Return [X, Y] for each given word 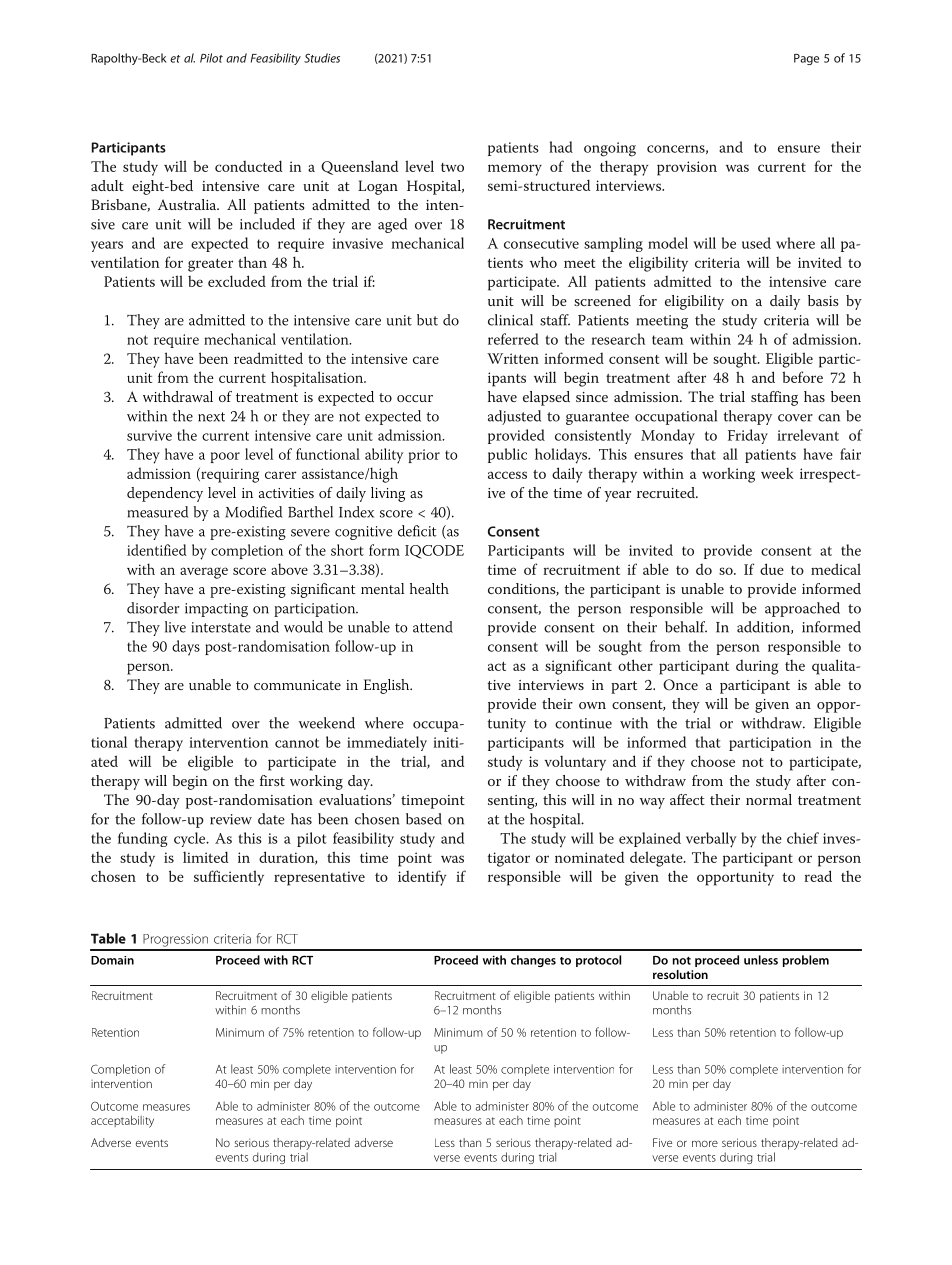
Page [806, 59]
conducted [248, 166]
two [452, 167]
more [705, 1143]
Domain [112, 960]
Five [662, 1142]
